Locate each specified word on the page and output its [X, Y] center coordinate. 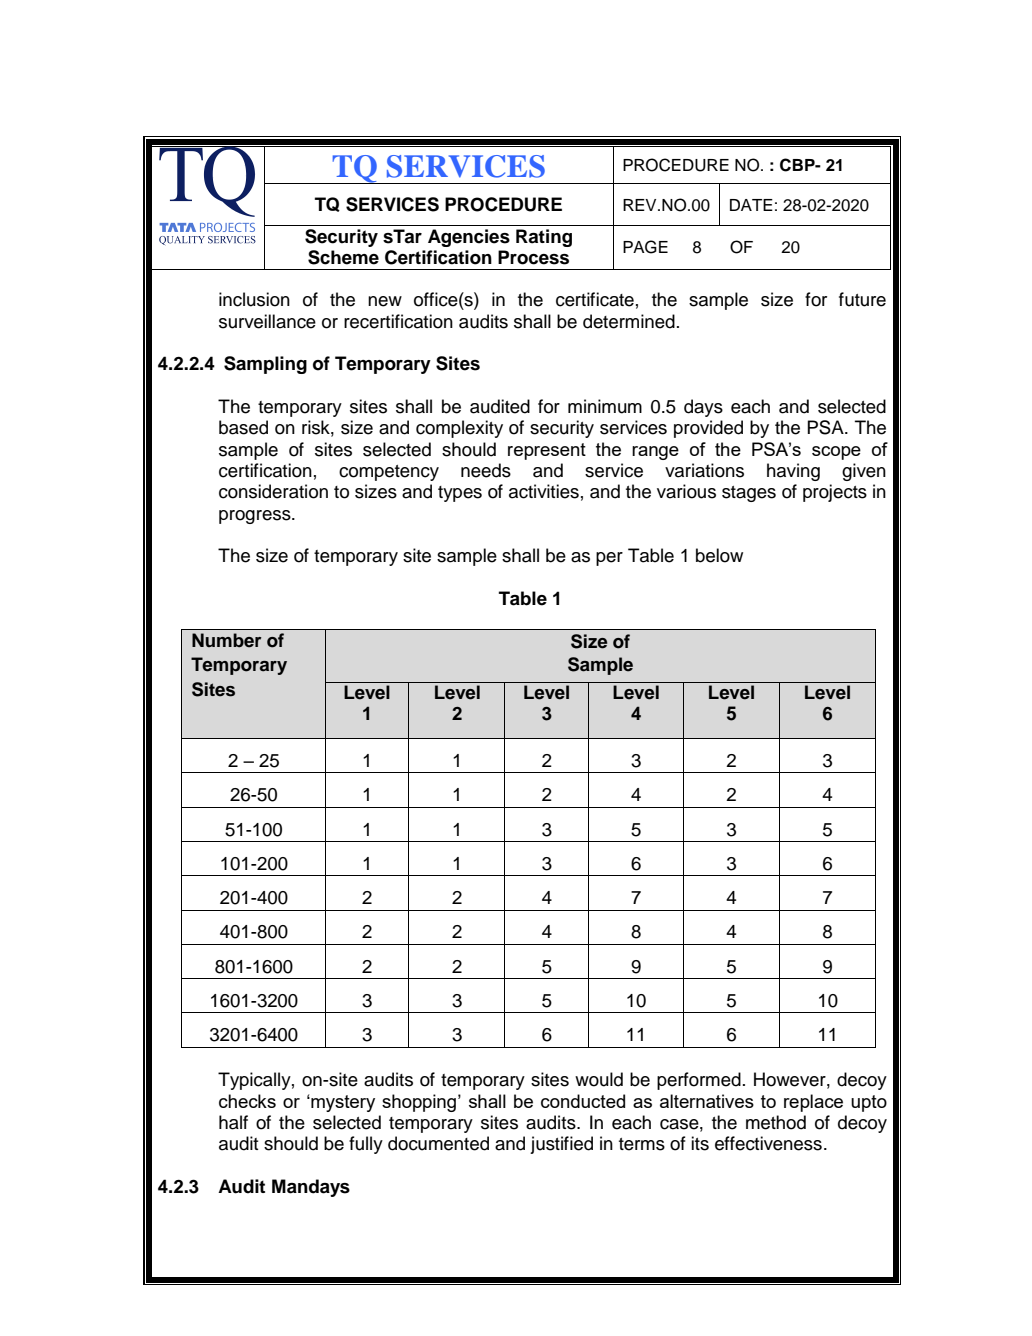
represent [547, 451]
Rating [544, 238]
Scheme [343, 257]
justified [561, 1145]
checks [247, 1101]
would [599, 1079]
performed [699, 1081]
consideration [273, 491]
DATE [751, 205]
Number [226, 640]
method [776, 1122]
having [793, 472]
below [719, 555]
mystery [342, 1103]
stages [749, 494]
